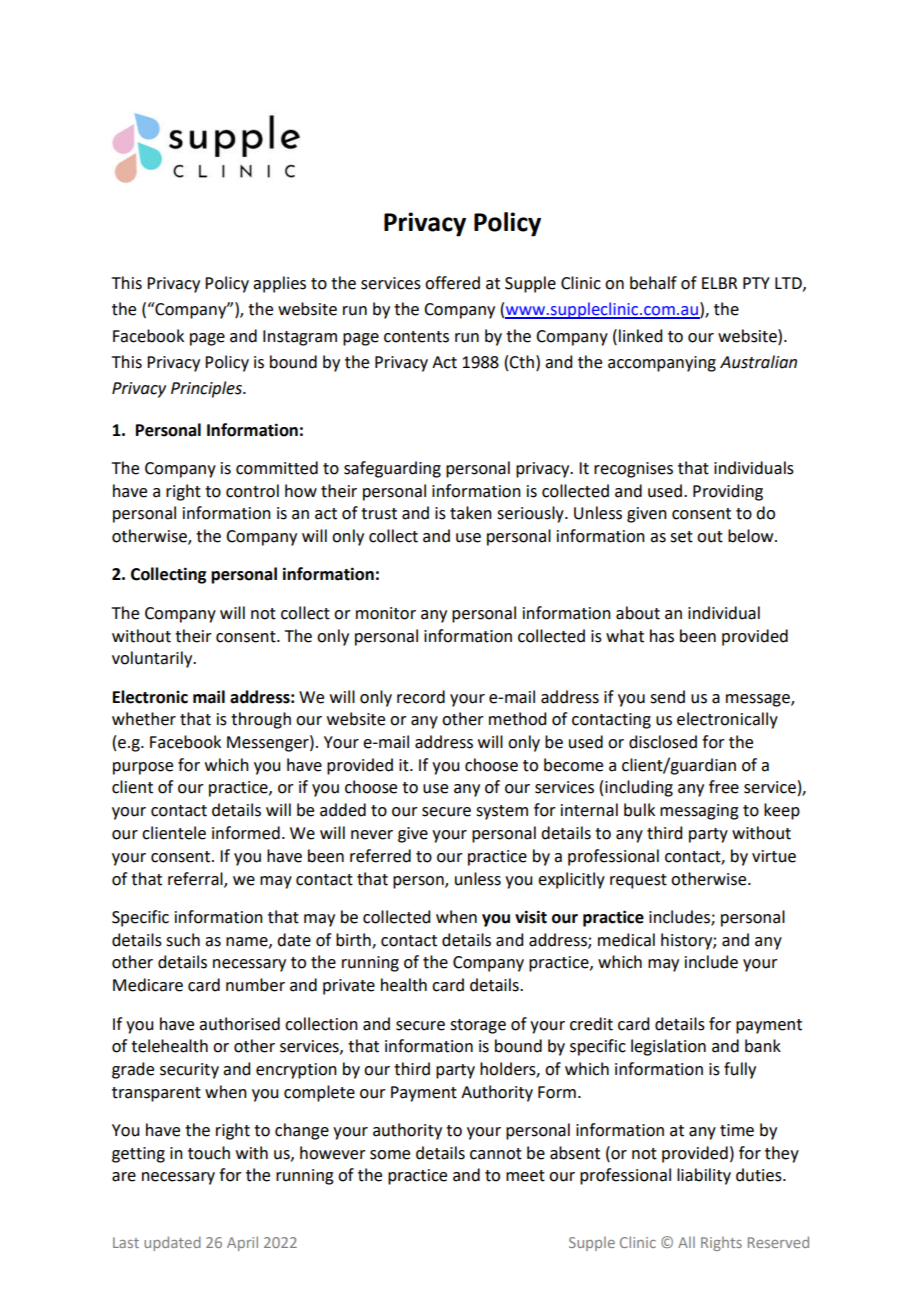 This document has height=1308, width=924. What do you see at coordinates (242, 1243) in the document?
I see `April` at bounding box center [242, 1243].
